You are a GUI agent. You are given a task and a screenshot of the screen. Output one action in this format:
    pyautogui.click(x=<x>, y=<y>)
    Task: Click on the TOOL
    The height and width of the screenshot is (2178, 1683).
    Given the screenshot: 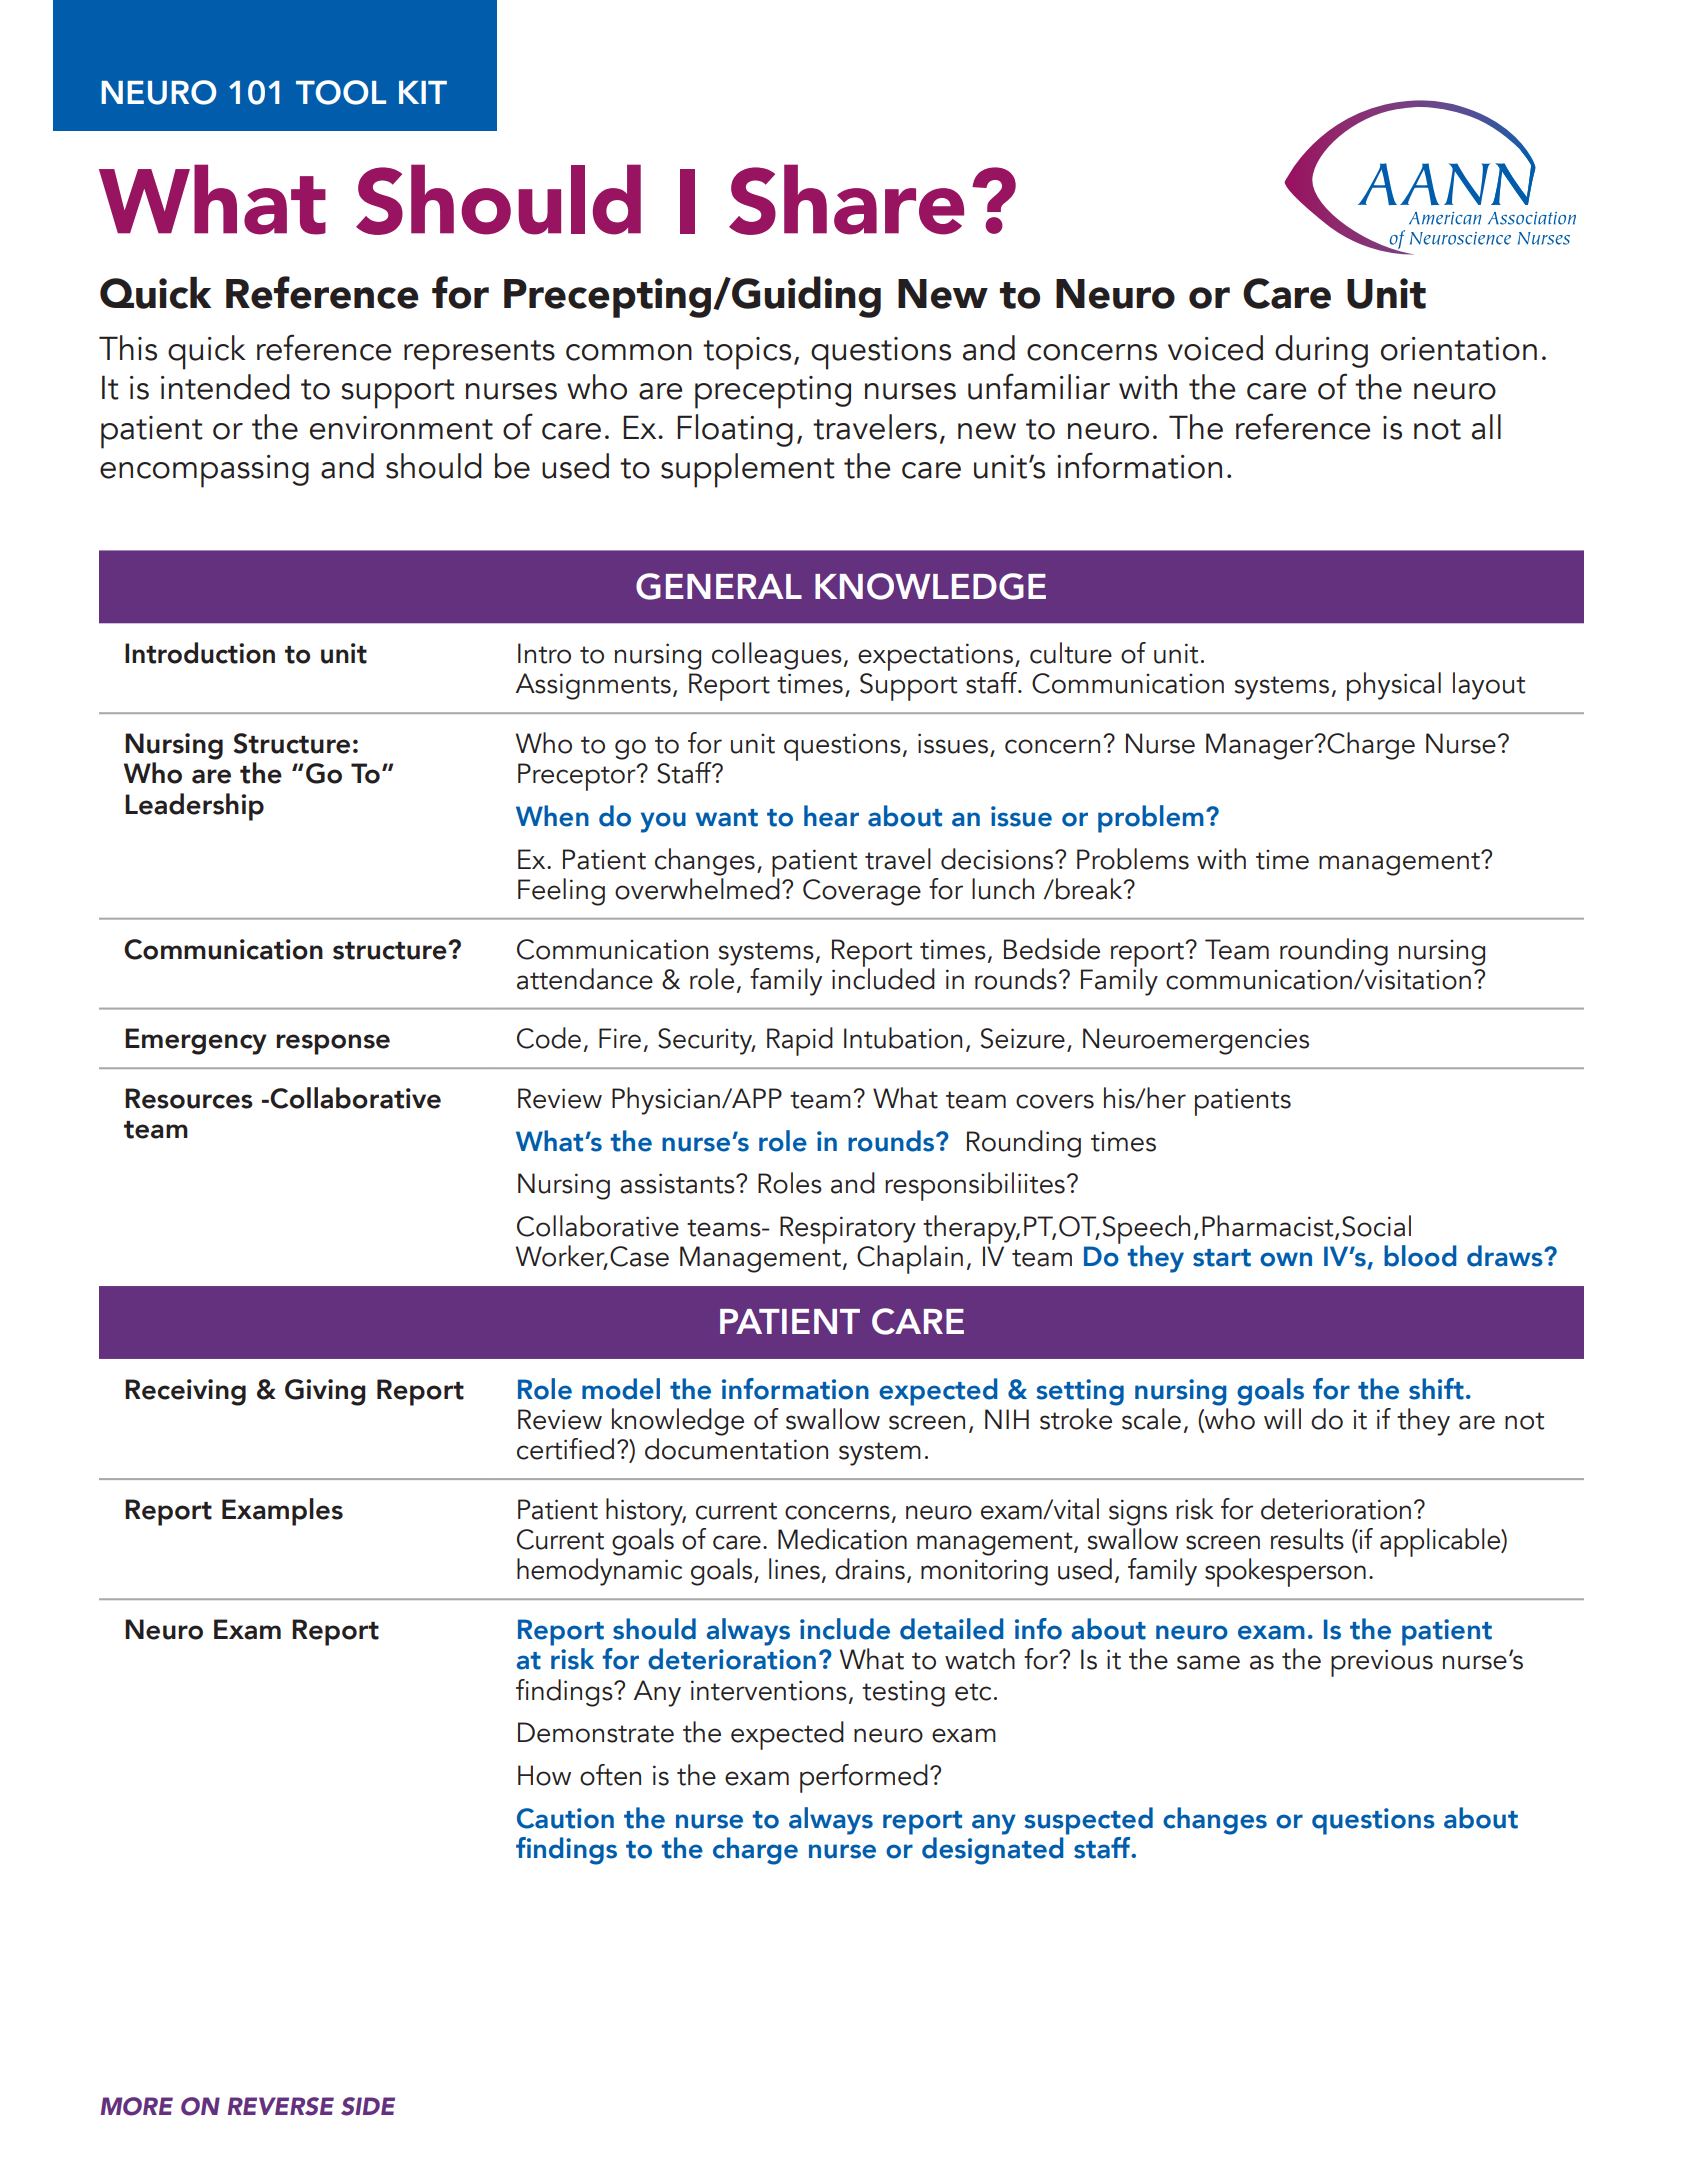 What is the action you would take?
    pyautogui.click(x=341, y=92)
